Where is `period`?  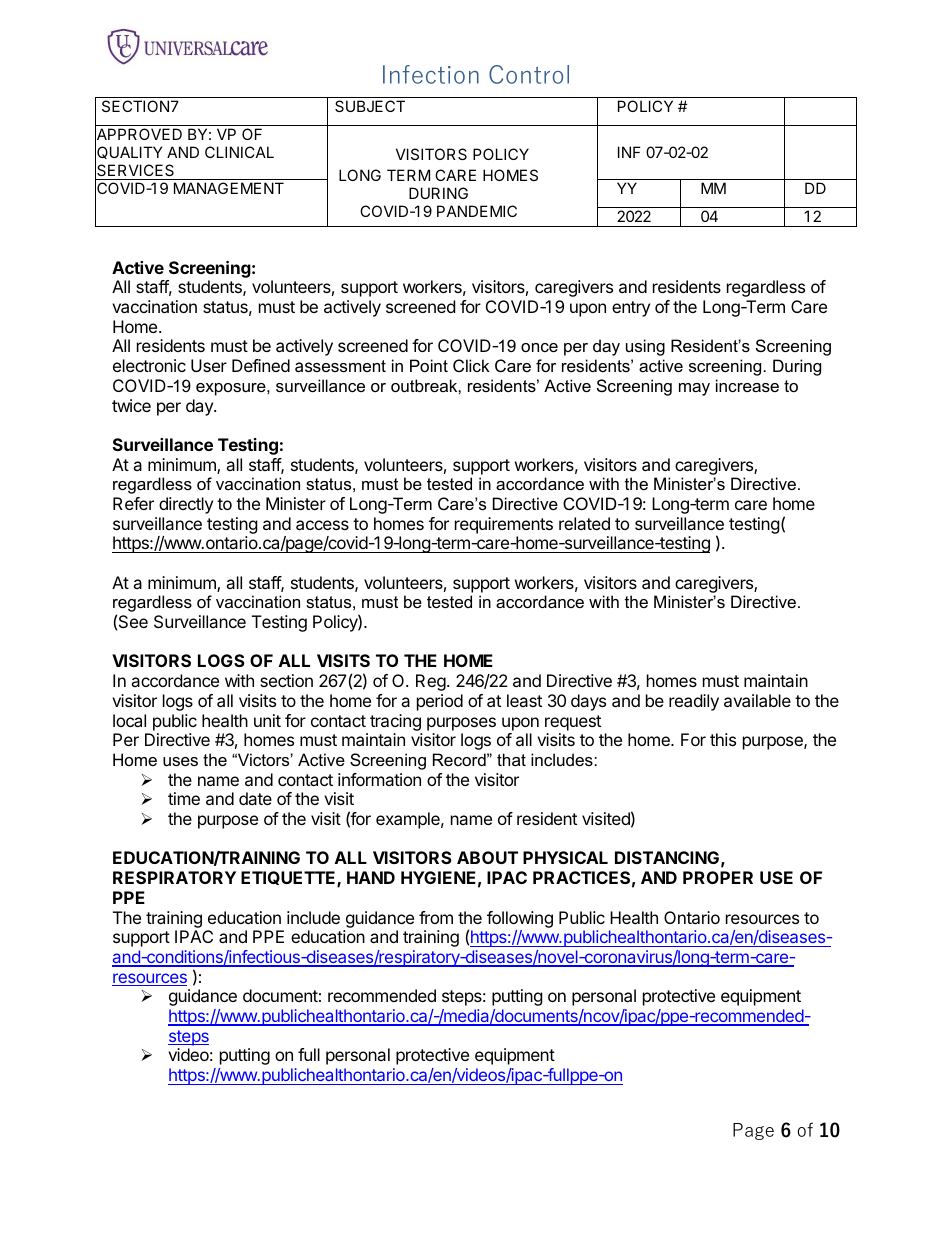
period is located at coordinates (440, 702).
